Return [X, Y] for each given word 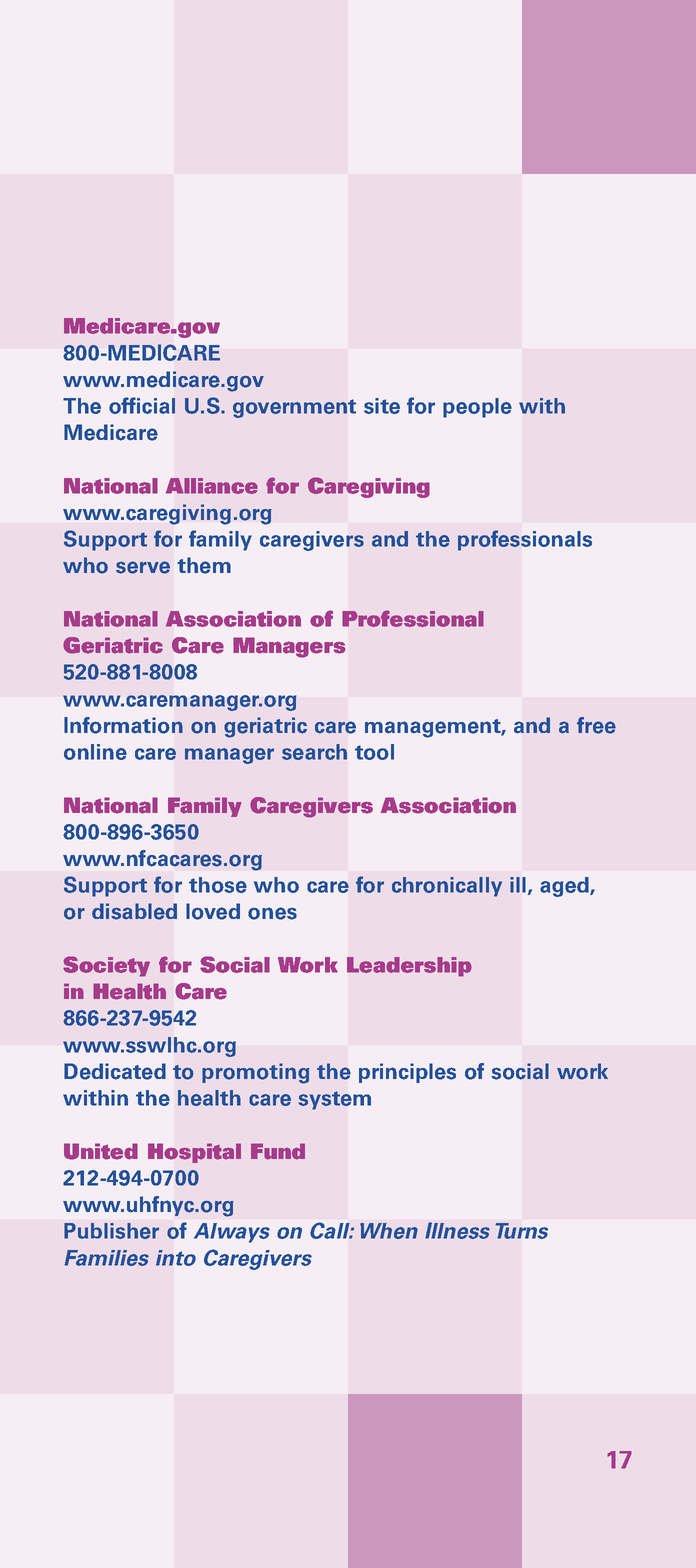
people [477, 408]
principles [407, 1073]
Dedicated [115, 1071]
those [218, 885]
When [389, 1231]
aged [565, 887]
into [176, 1258]
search [314, 752]
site [382, 406]
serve [143, 567]
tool [374, 752]
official [142, 405]
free [596, 725]
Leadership [409, 967]
